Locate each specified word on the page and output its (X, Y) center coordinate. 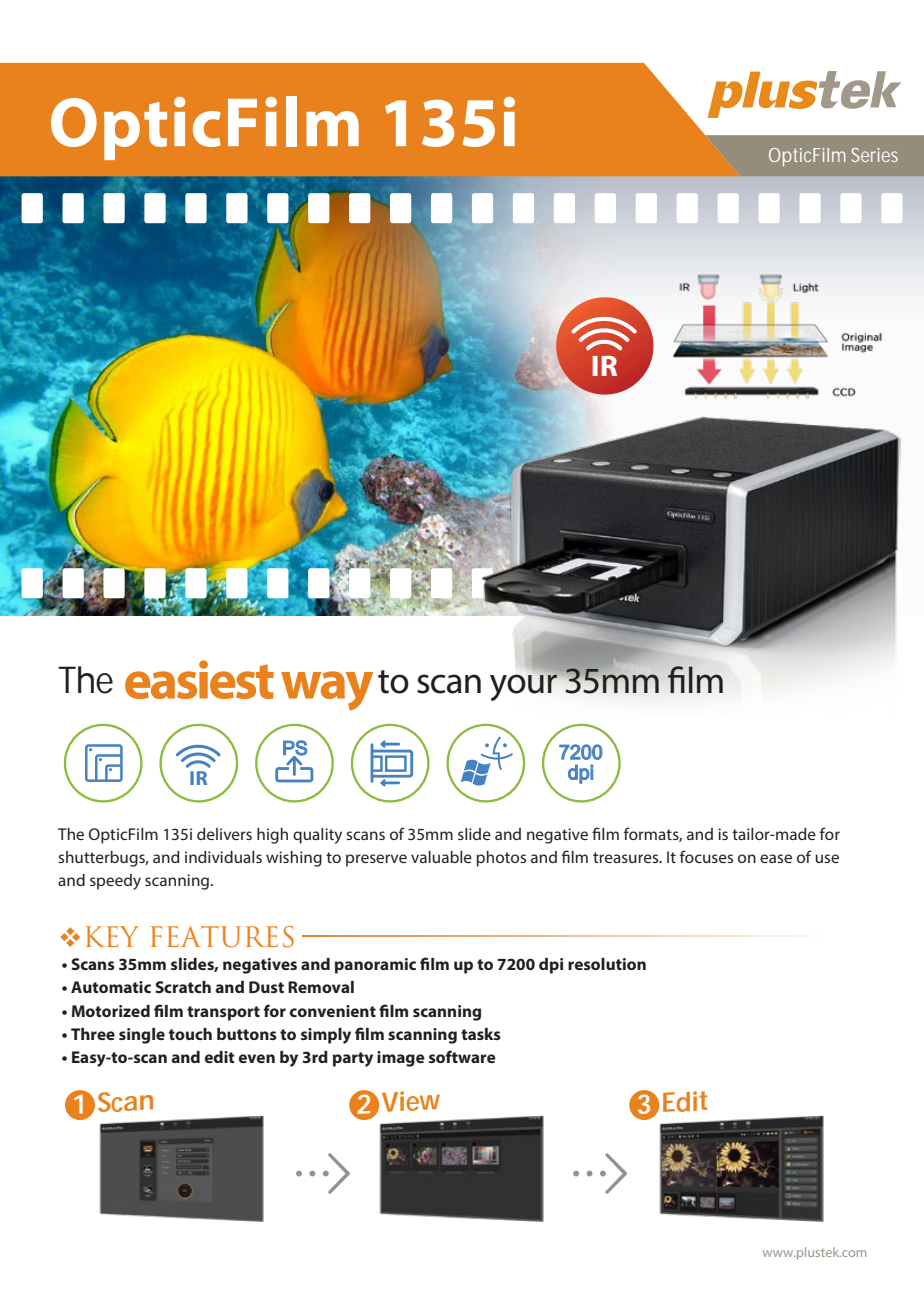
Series (875, 155)
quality (317, 836)
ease (776, 858)
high (272, 836)
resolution (607, 964)
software (462, 1056)
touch (190, 1034)
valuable (441, 857)
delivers (224, 834)
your (525, 686)
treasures (627, 857)
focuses (706, 856)
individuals (223, 857)
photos (501, 859)
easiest (199, 679)
